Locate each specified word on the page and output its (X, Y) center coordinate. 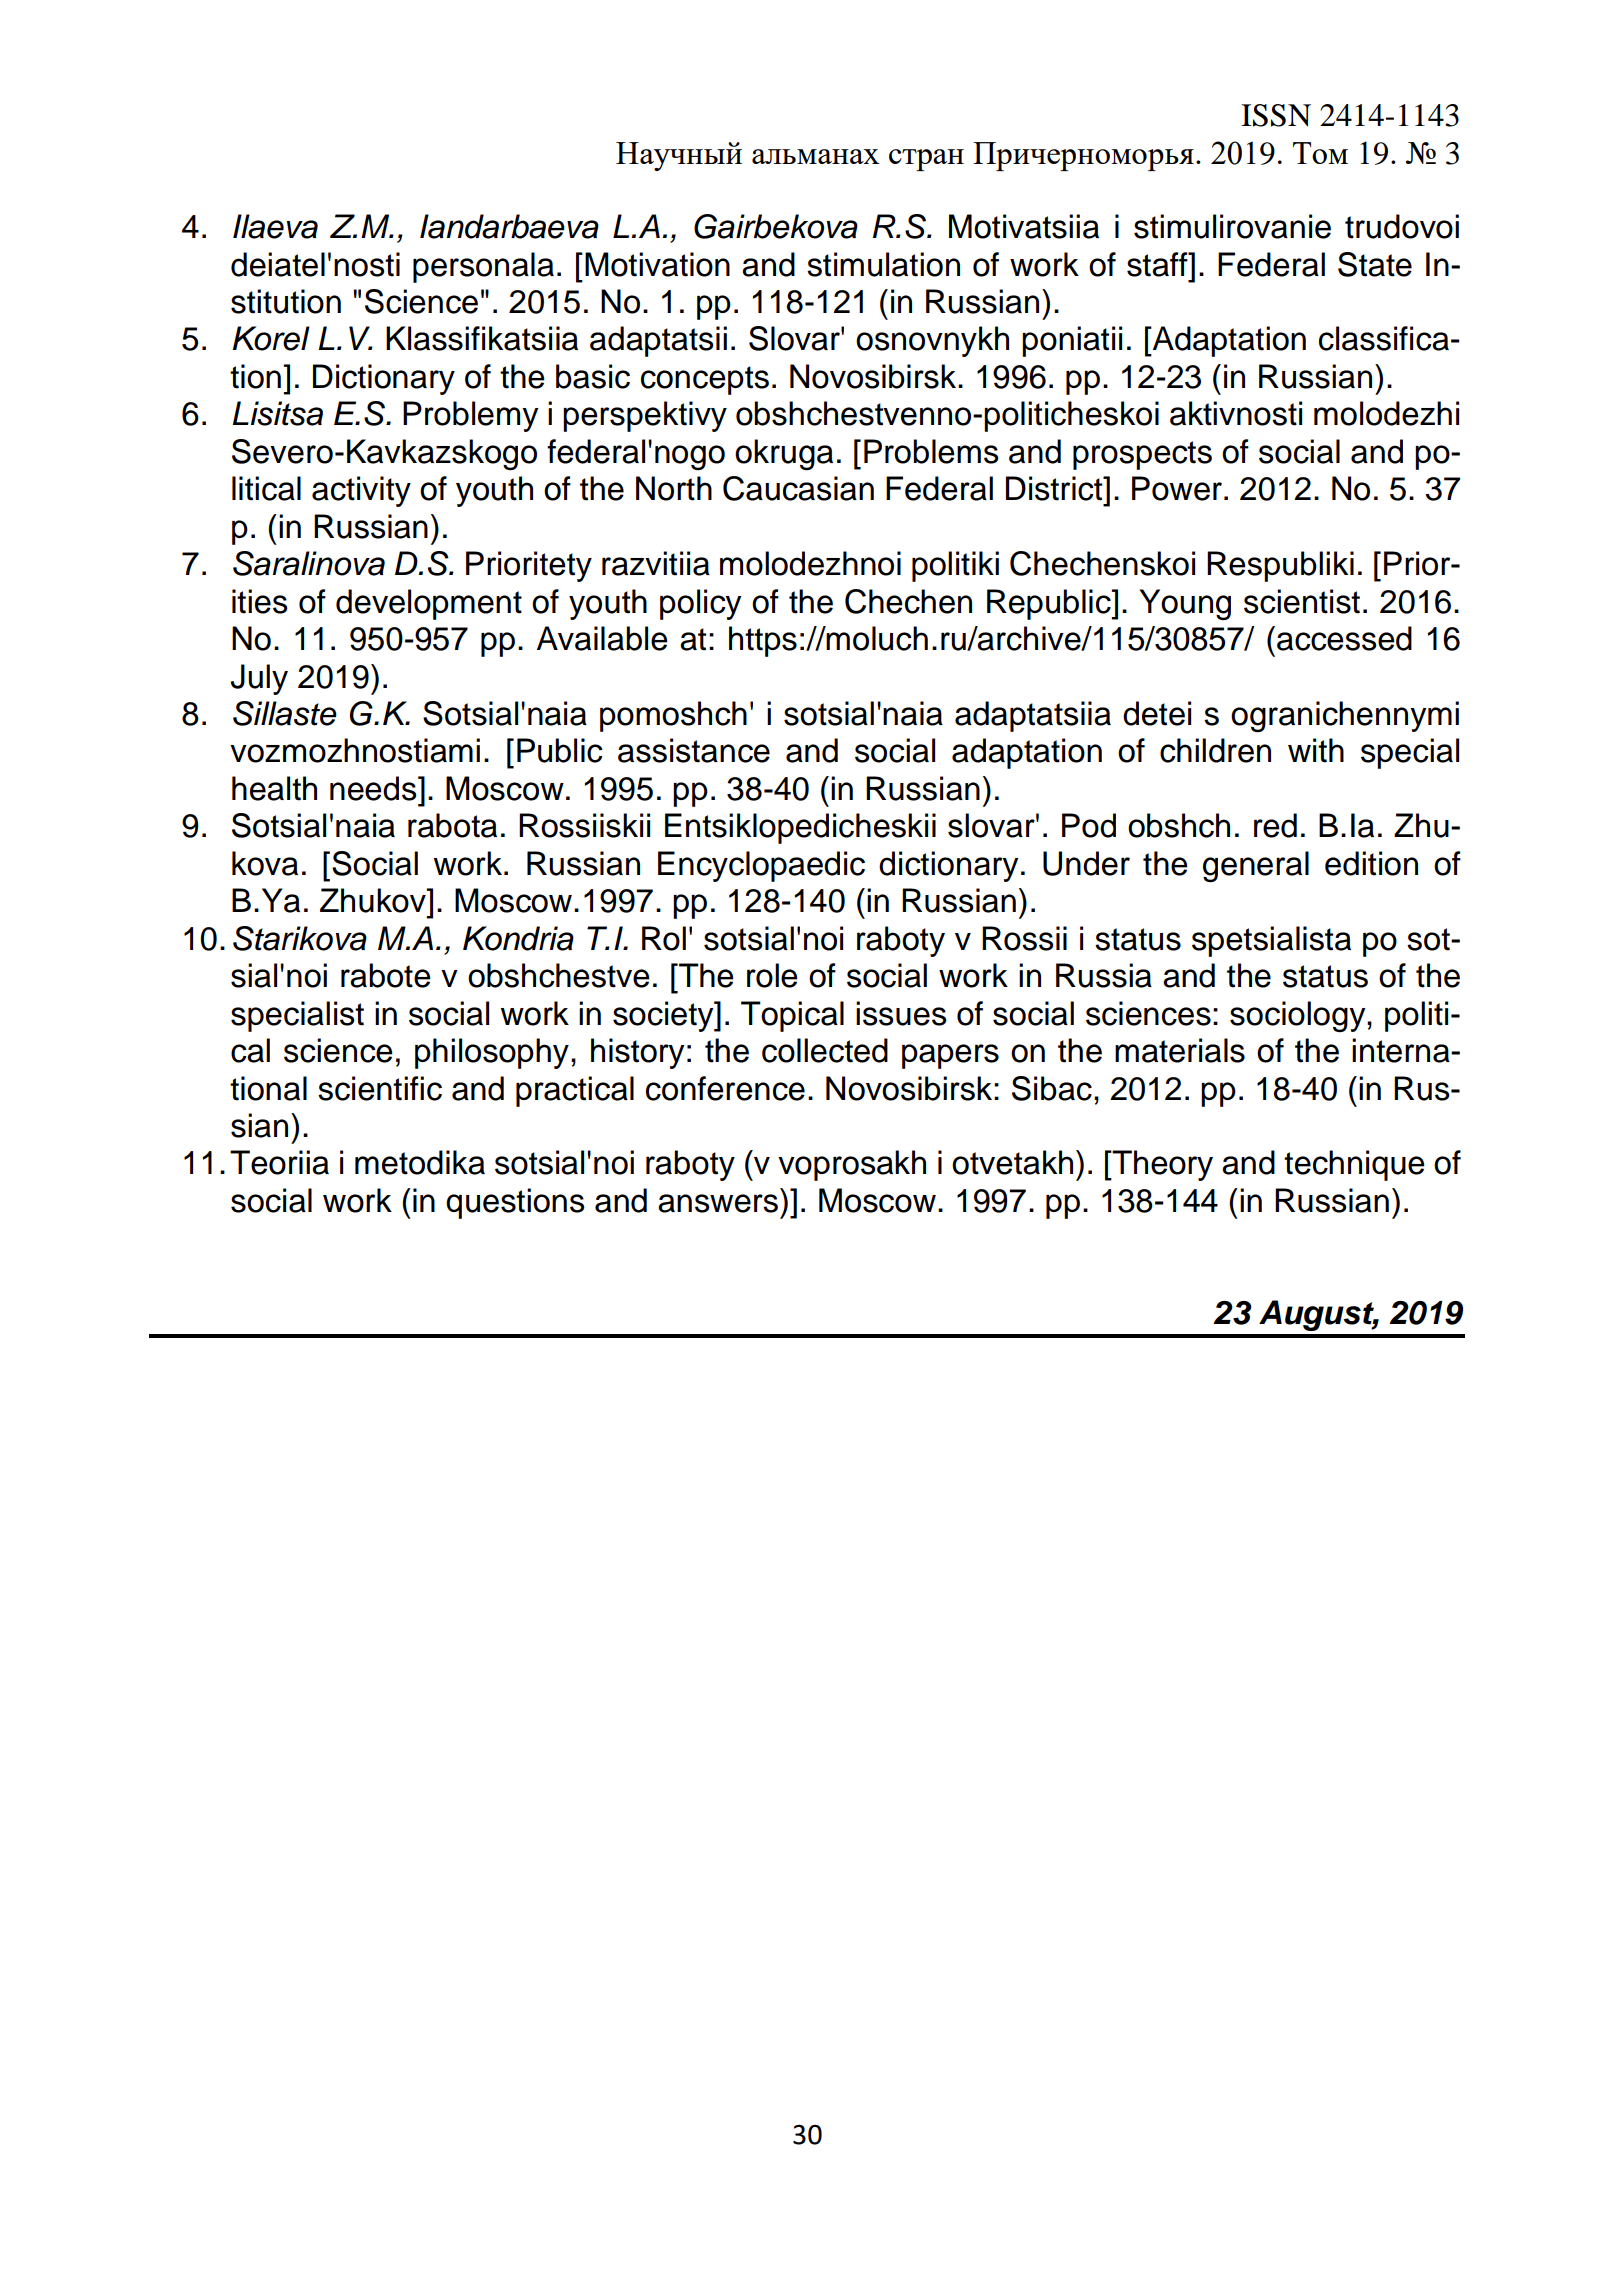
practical (575, 1091)
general (1256, 866)
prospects (1142, 455)
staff (1158, 264)
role (772, 975)
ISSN (1276, 115)
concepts (705, 380)
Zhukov (374, 900)
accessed (1344, 638)
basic (593, 376)
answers (718, 1203)
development (429, 604)
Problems (931, 451)
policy (700, 604)
